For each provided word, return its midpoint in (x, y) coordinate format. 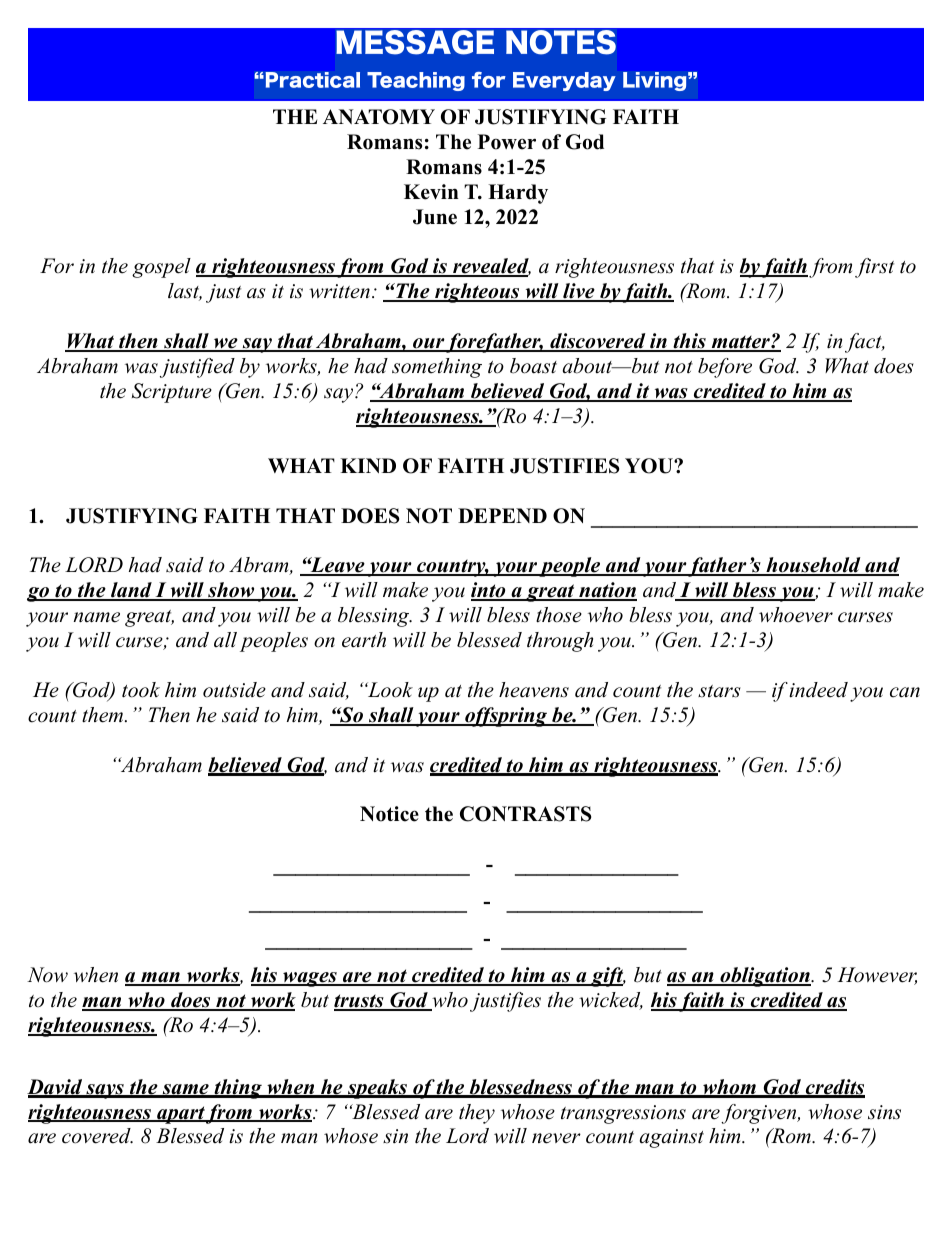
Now (47, 975)
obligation (765, 977)
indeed (817, 690)
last (185, 292)
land (131, 591)
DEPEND (502, 515)
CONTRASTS (525, 814)
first (874, 268)
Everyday (564, 81)
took (141, 690)
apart (180, 1115)
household (813, 566)
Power (507, 142)
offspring (506, 717)
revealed (491, 267)
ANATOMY (379, 117)
